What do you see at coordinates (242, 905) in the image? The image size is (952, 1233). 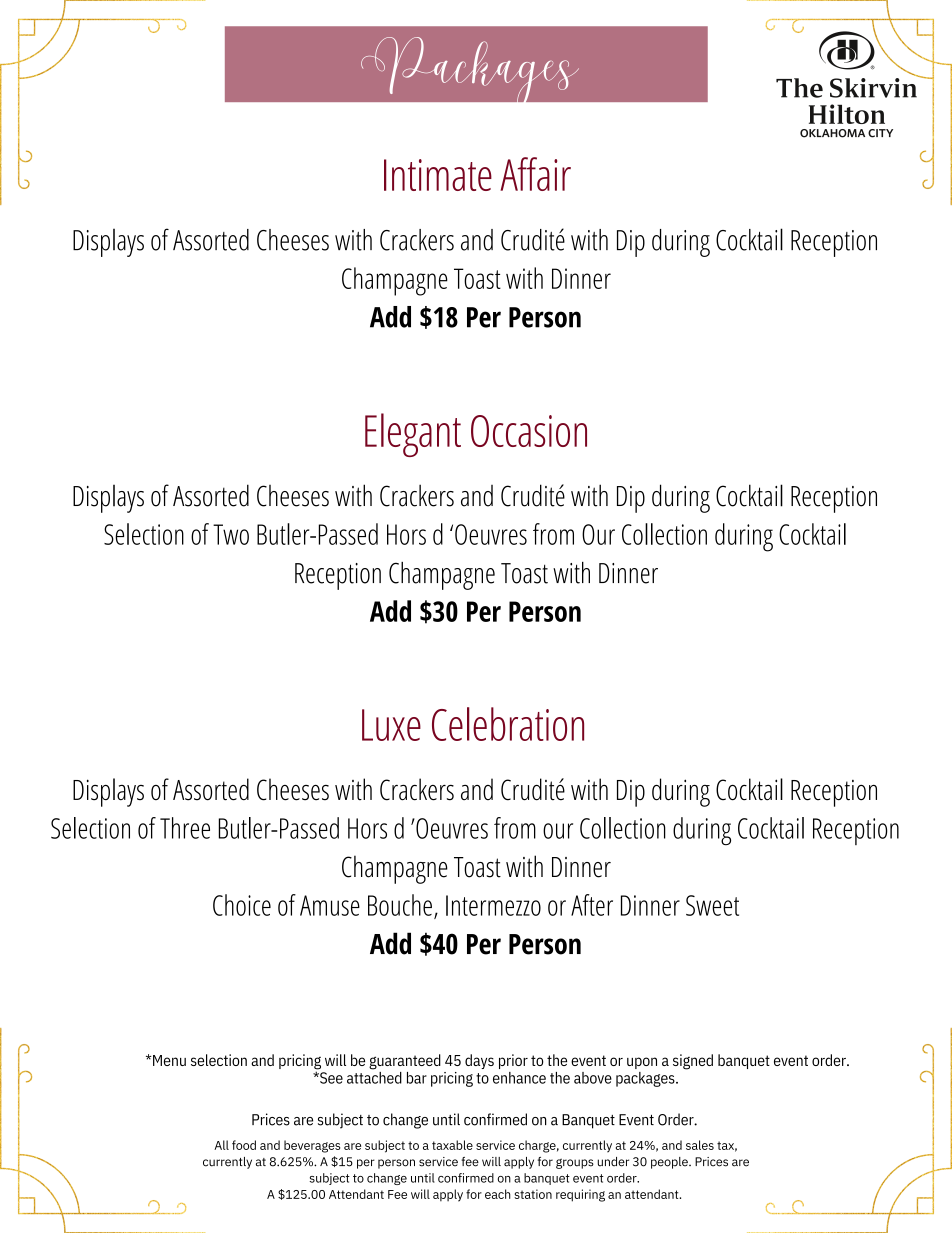 I see `Choice` at bounding box center [242, 905].
